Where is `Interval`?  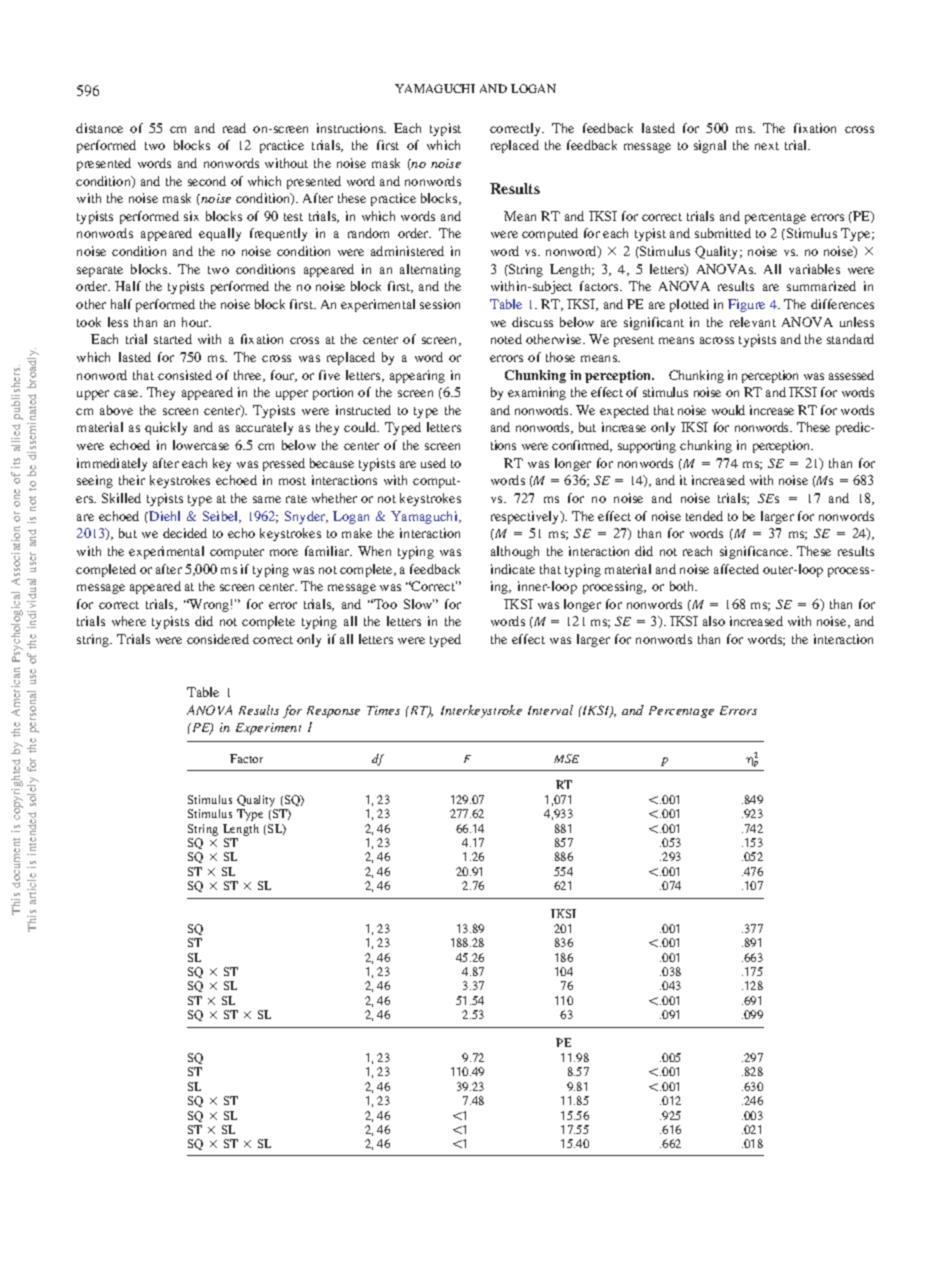
Interval is located at coordinates (550, 710).
